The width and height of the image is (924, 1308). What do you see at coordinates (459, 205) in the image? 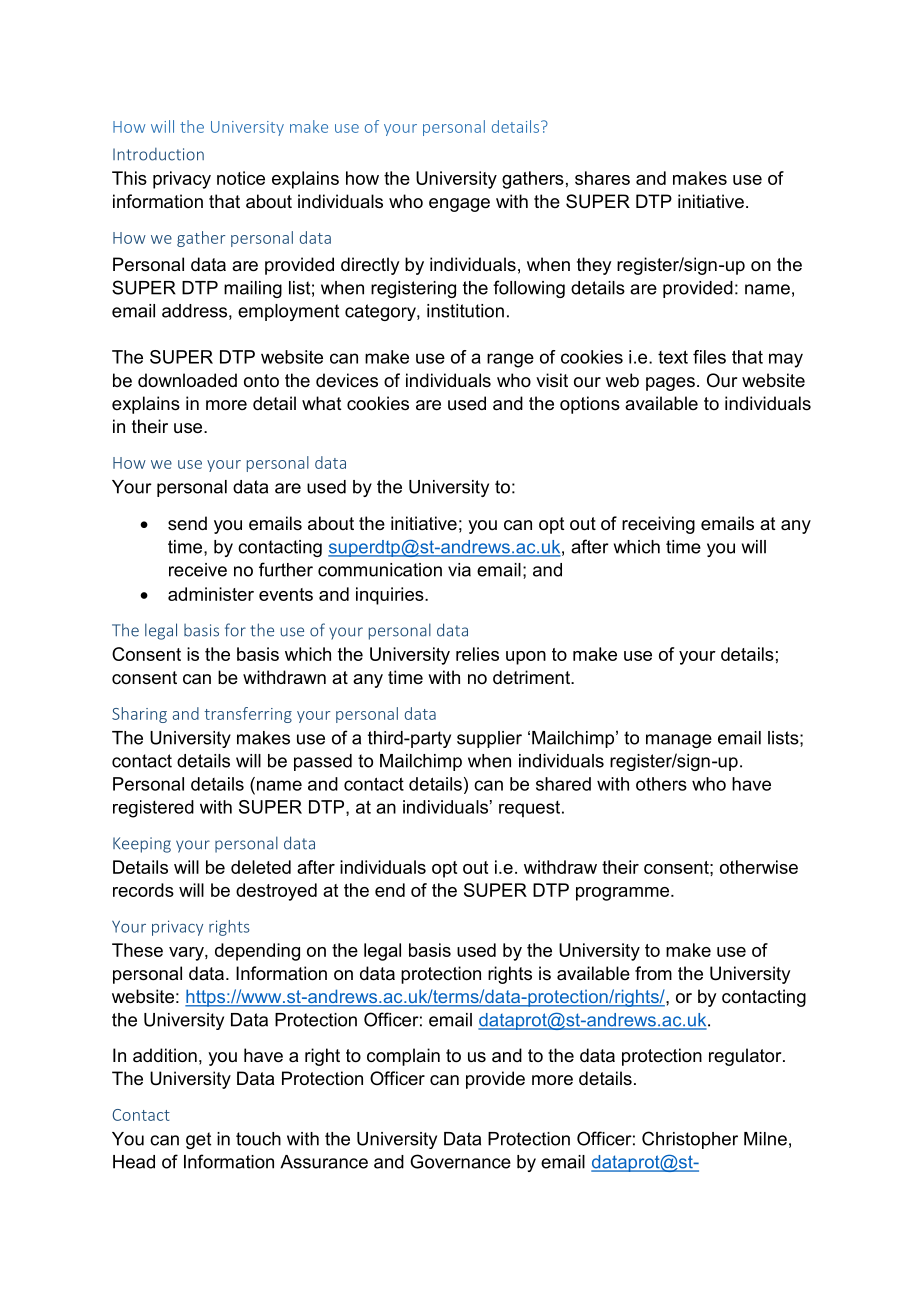
I see `engage` at bounding box center [459, 205].
